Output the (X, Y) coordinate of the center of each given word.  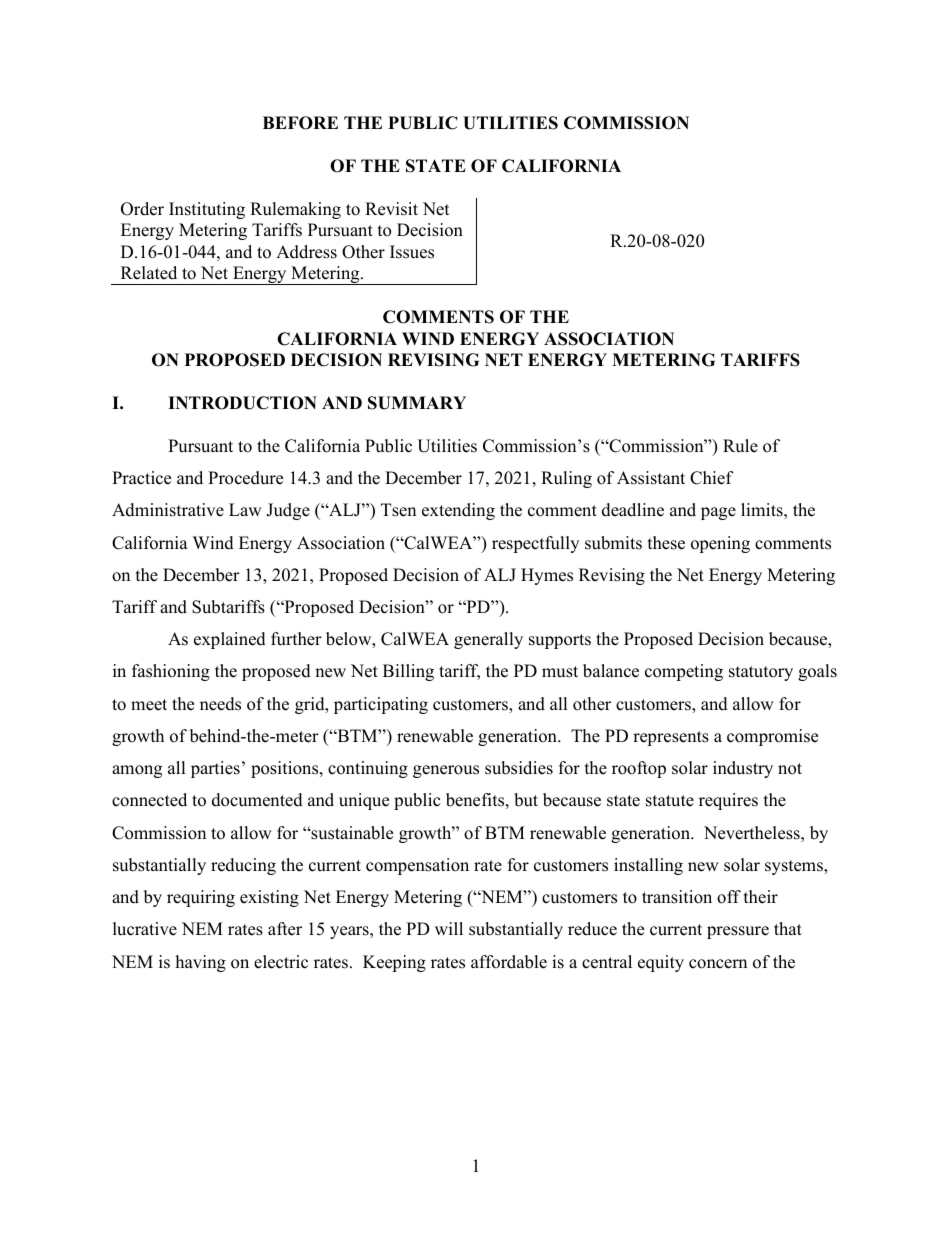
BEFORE (300, 123)
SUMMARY (417, 403)
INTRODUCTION (242, 403)
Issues (412, 252)
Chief (712, 478)
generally (488, 640)
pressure (738, 932)
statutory (761, 673)
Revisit (391, 209)
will (449, 928)
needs (220, 704)
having (201, 963)
